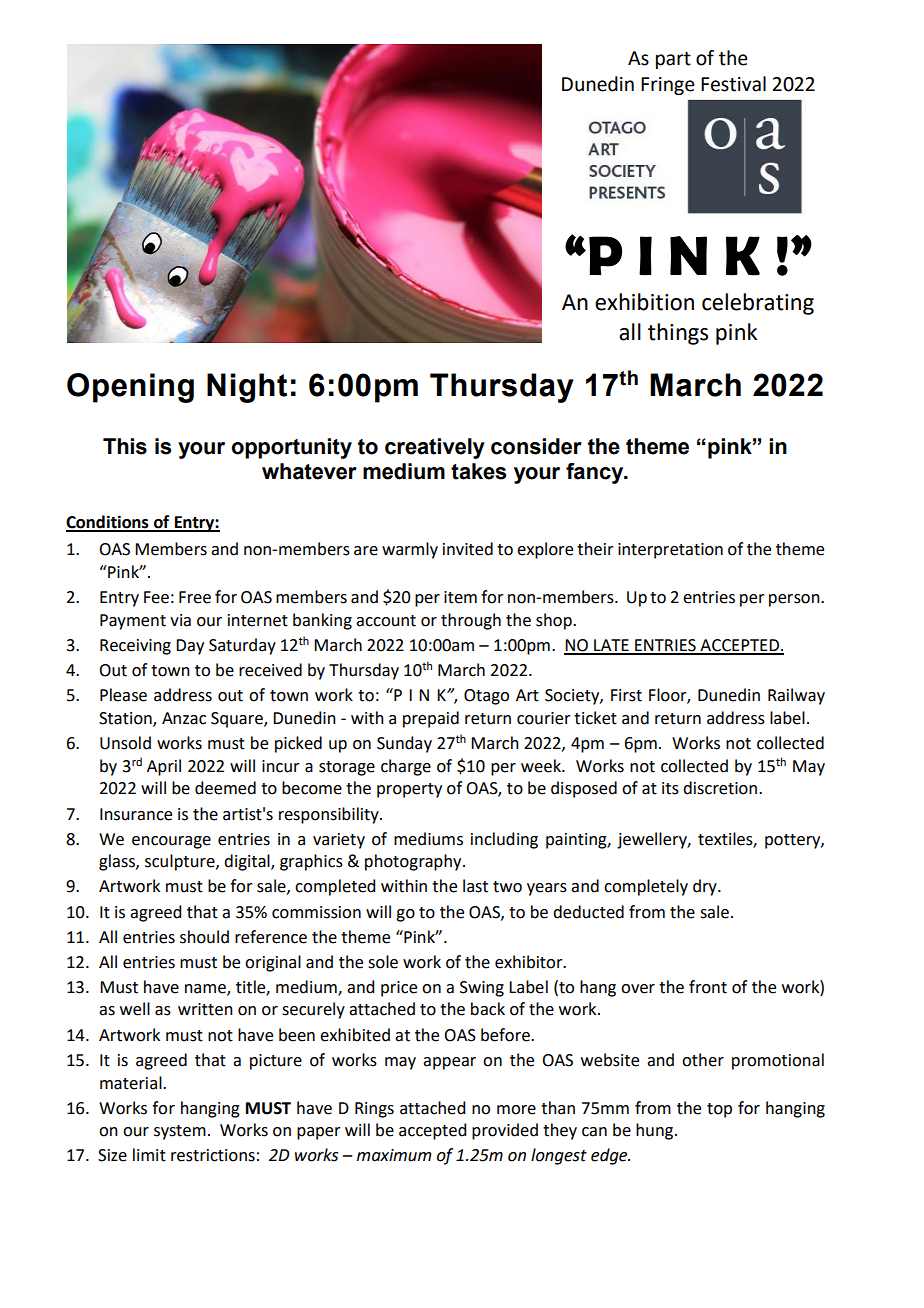 Image resolution: width=924 pixels, height=1308 pixels. What do you see at coordinates (460, 597) in the screenshot?
I see `item` at bounding box center [460, 597].
